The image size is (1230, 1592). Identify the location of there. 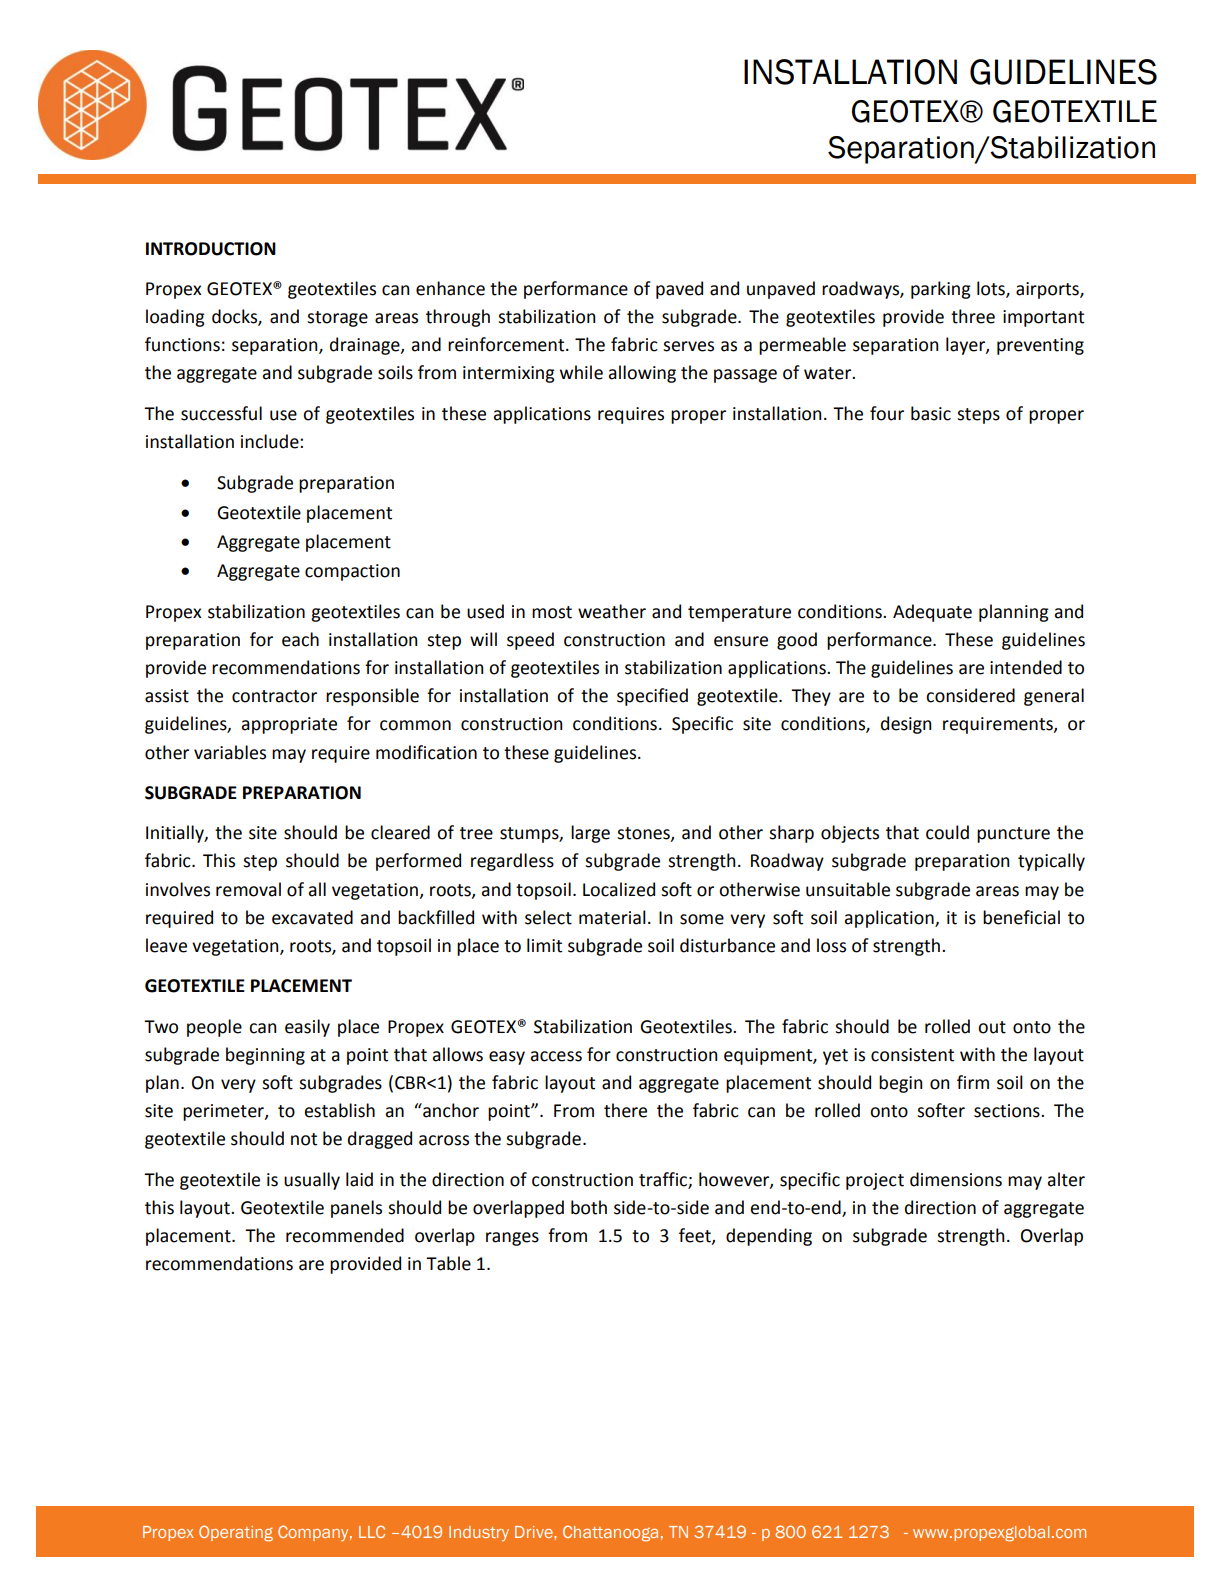
(625, 1110).
